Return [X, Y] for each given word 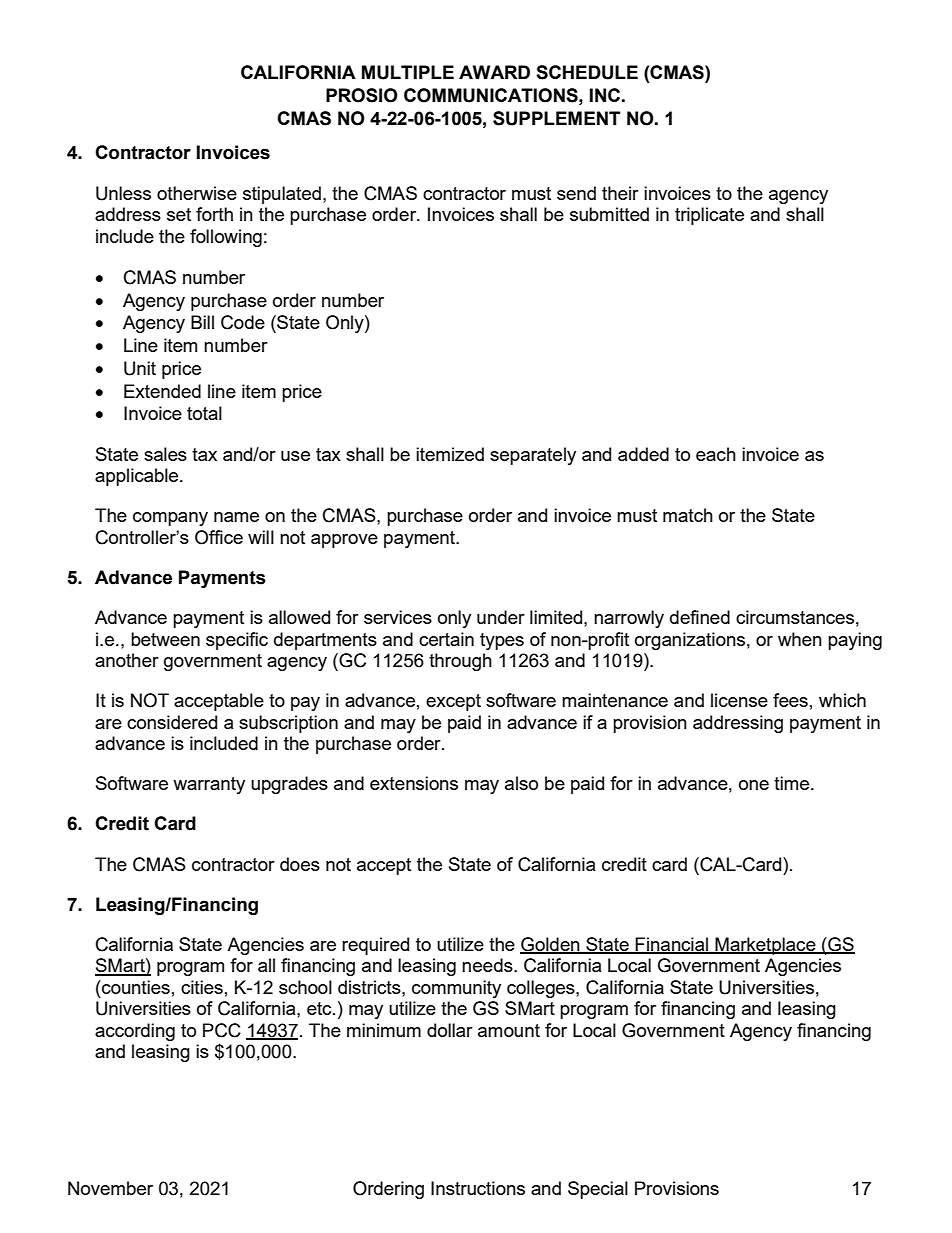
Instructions [478, 1188]
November [110, 1188]
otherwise [197, 193]
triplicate [709, 216]
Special [598, 1190]
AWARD [494, 72]
